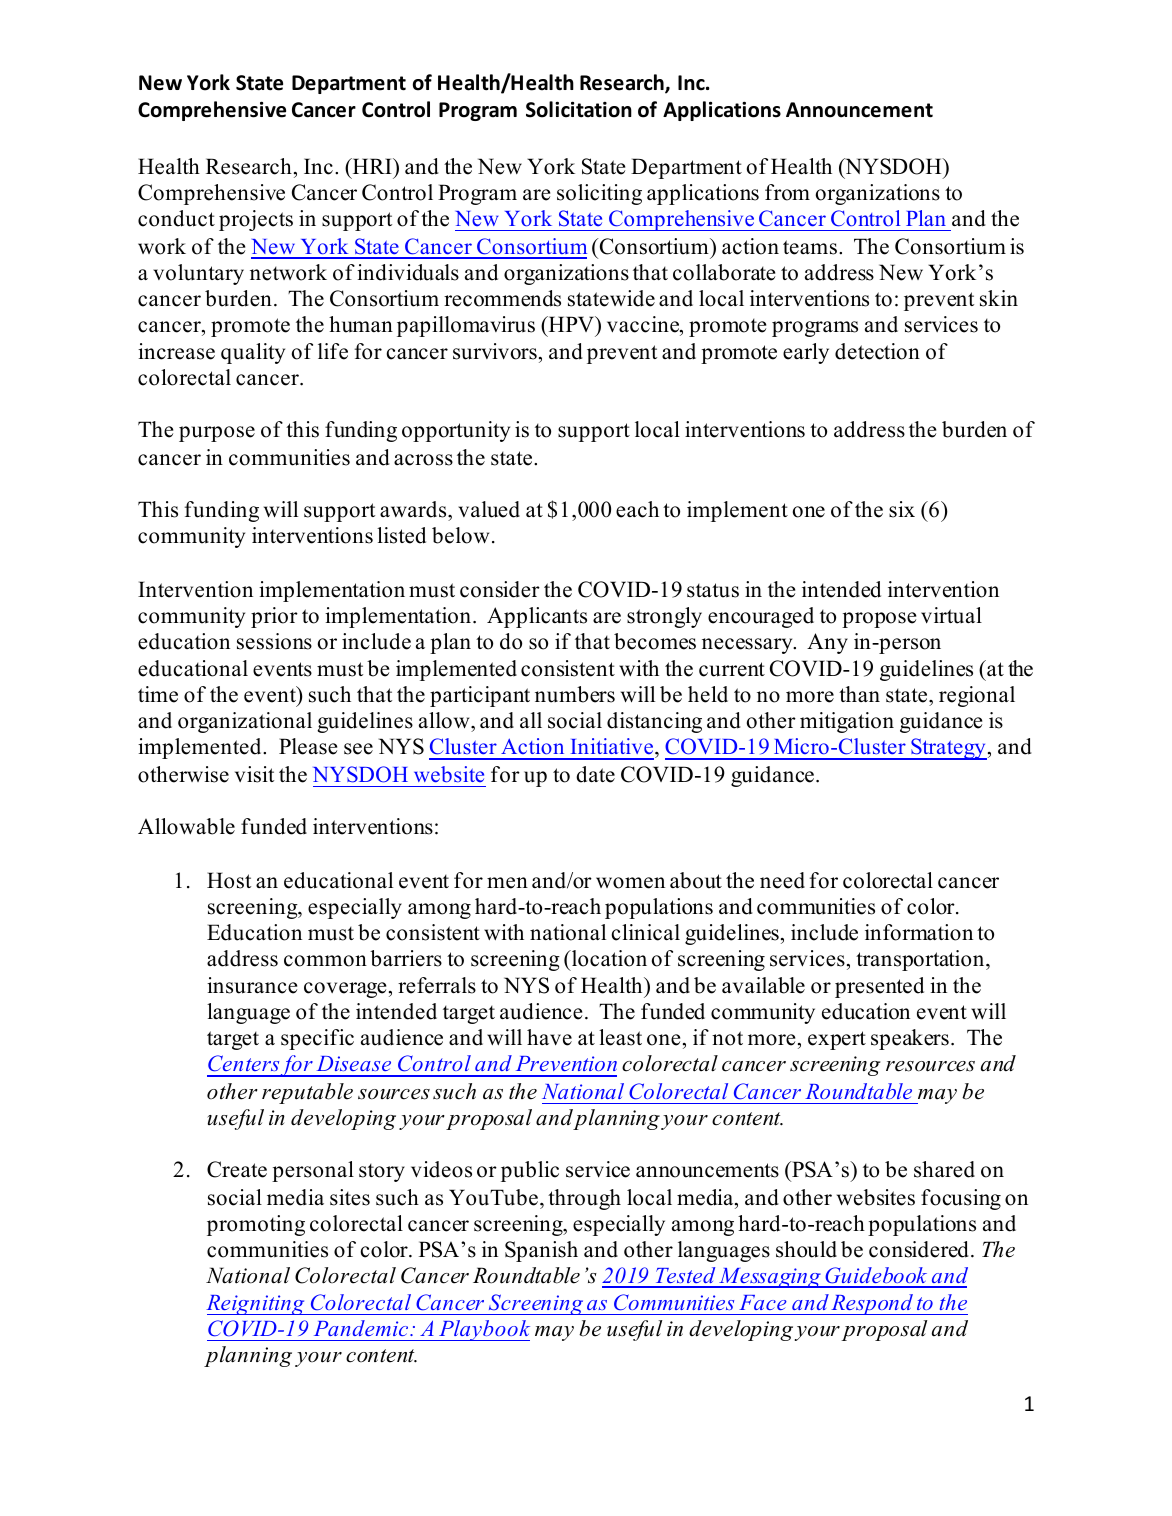  What do you see at coordinates (541, 1251) in the image?
I see `Spanish` at bounding box center [541, 1251].
